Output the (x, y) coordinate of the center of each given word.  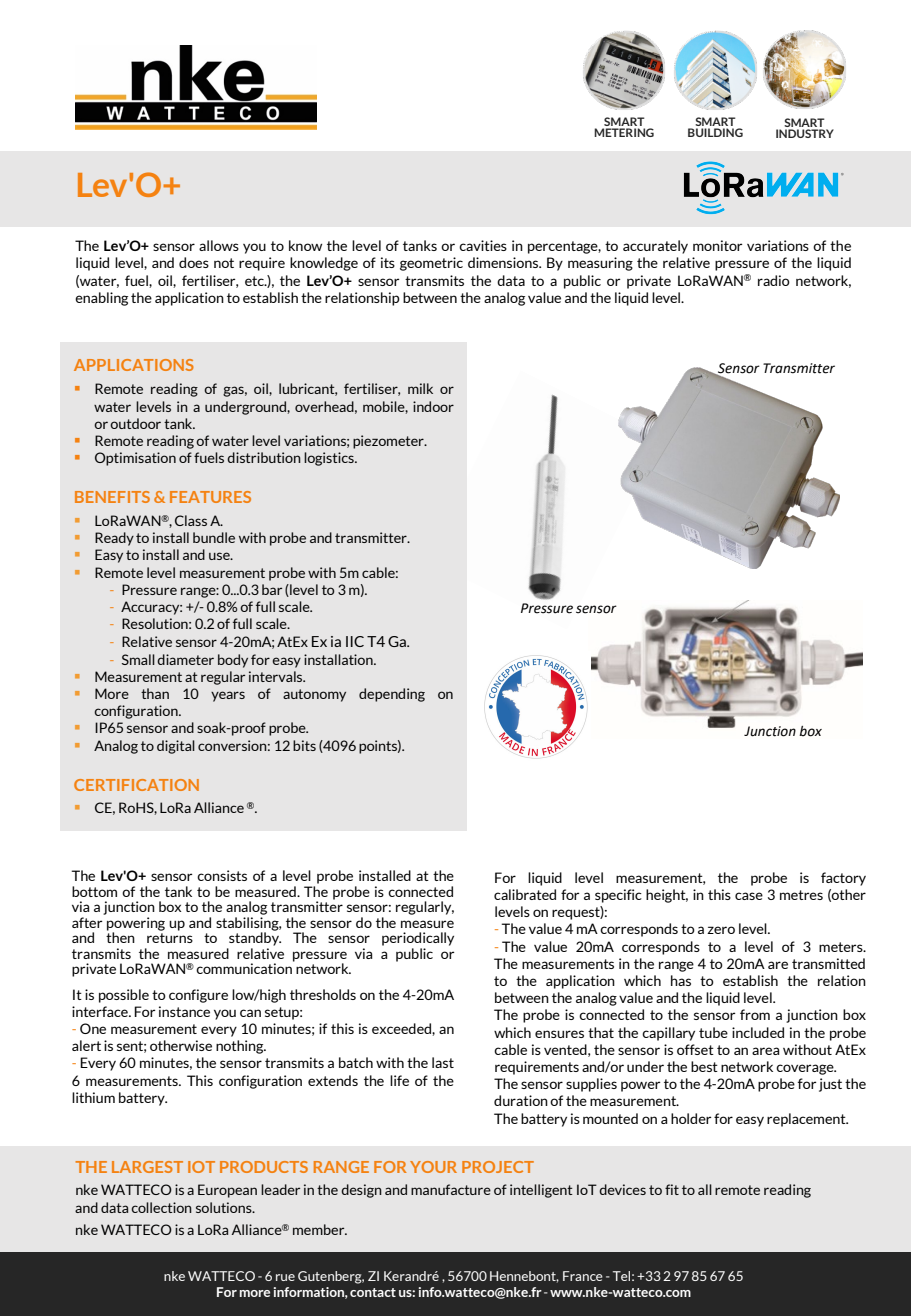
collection (161, 1207)
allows (219, 245)
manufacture (451, 1189)
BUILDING (715, 132)
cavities (483, 245)
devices (622, 1189)
